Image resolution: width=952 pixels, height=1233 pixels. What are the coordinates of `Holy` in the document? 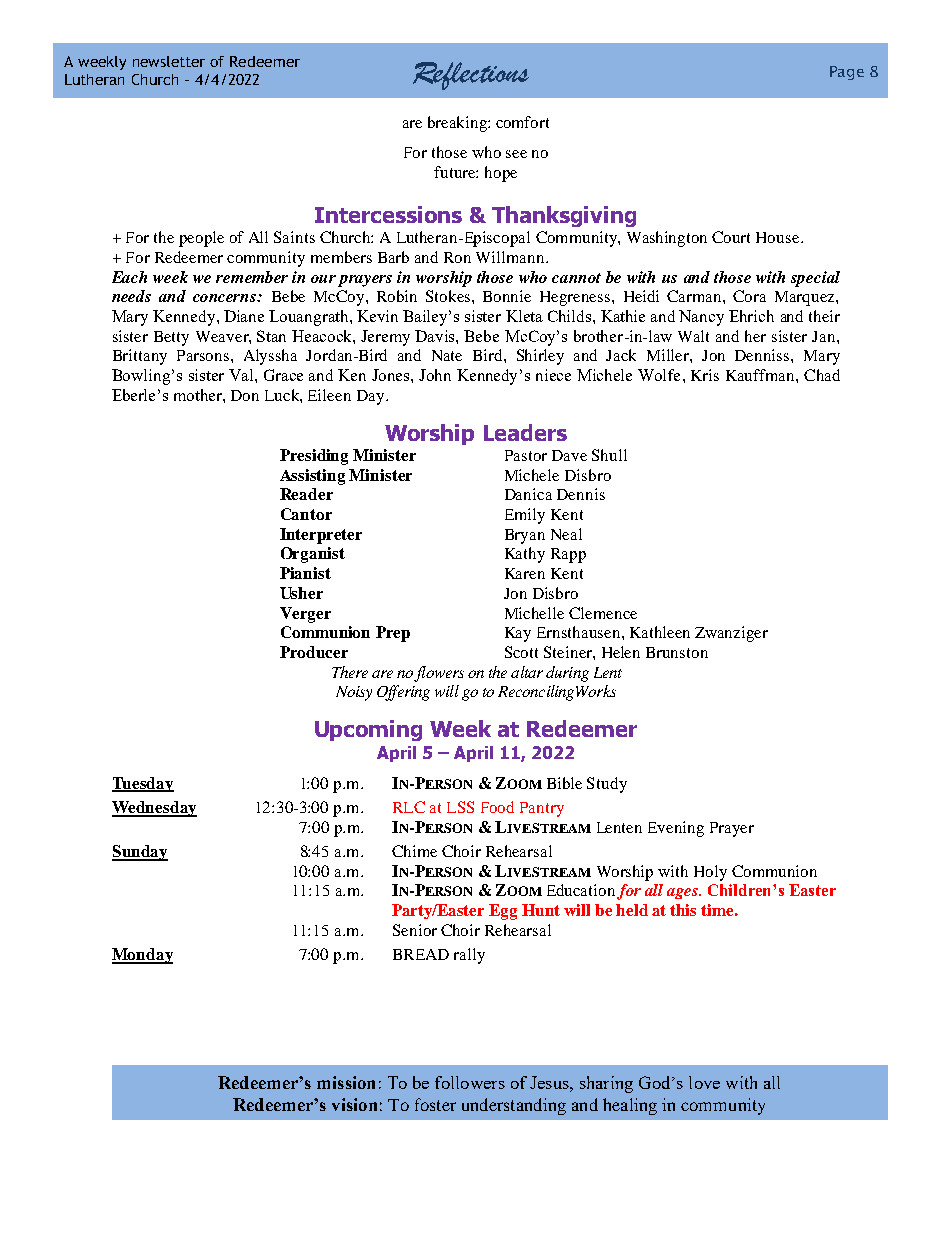 It's located at (710, 873).
